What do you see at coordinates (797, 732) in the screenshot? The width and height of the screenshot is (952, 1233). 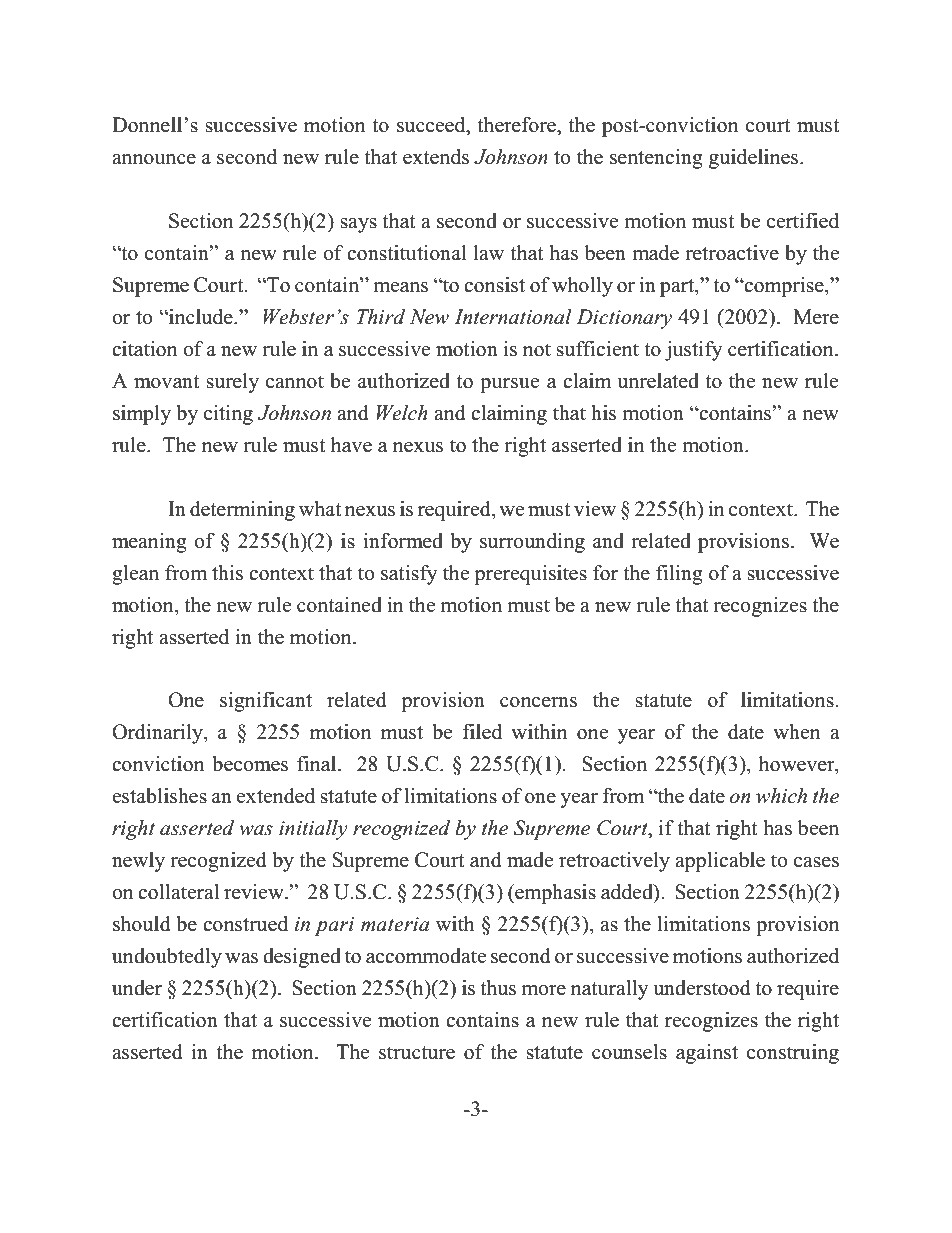 I see `when` at bounding box center [797, 732].
